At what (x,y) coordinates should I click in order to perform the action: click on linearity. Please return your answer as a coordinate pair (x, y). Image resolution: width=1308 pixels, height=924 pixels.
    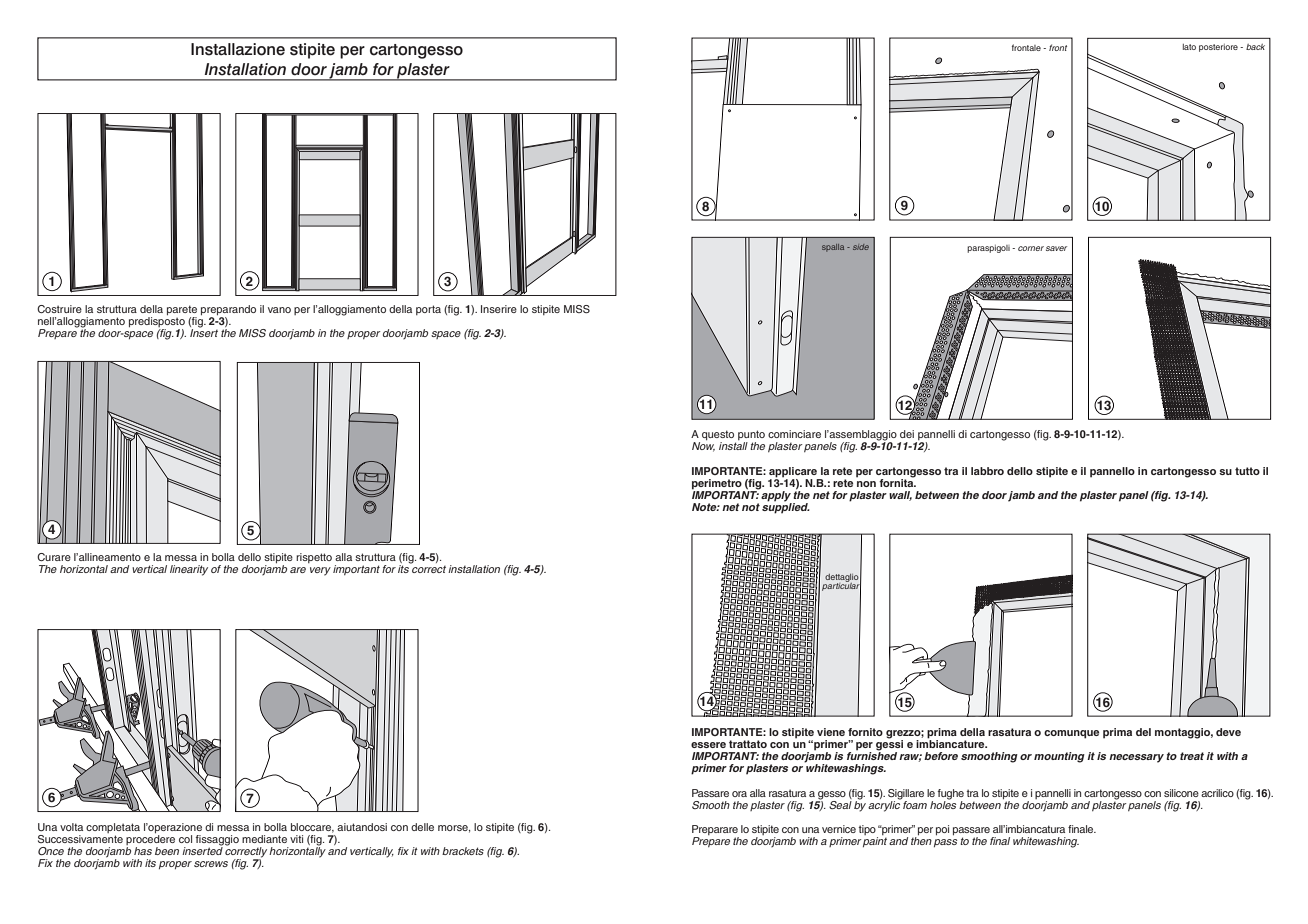
    Looking at the image, I should click on (189, 570).
